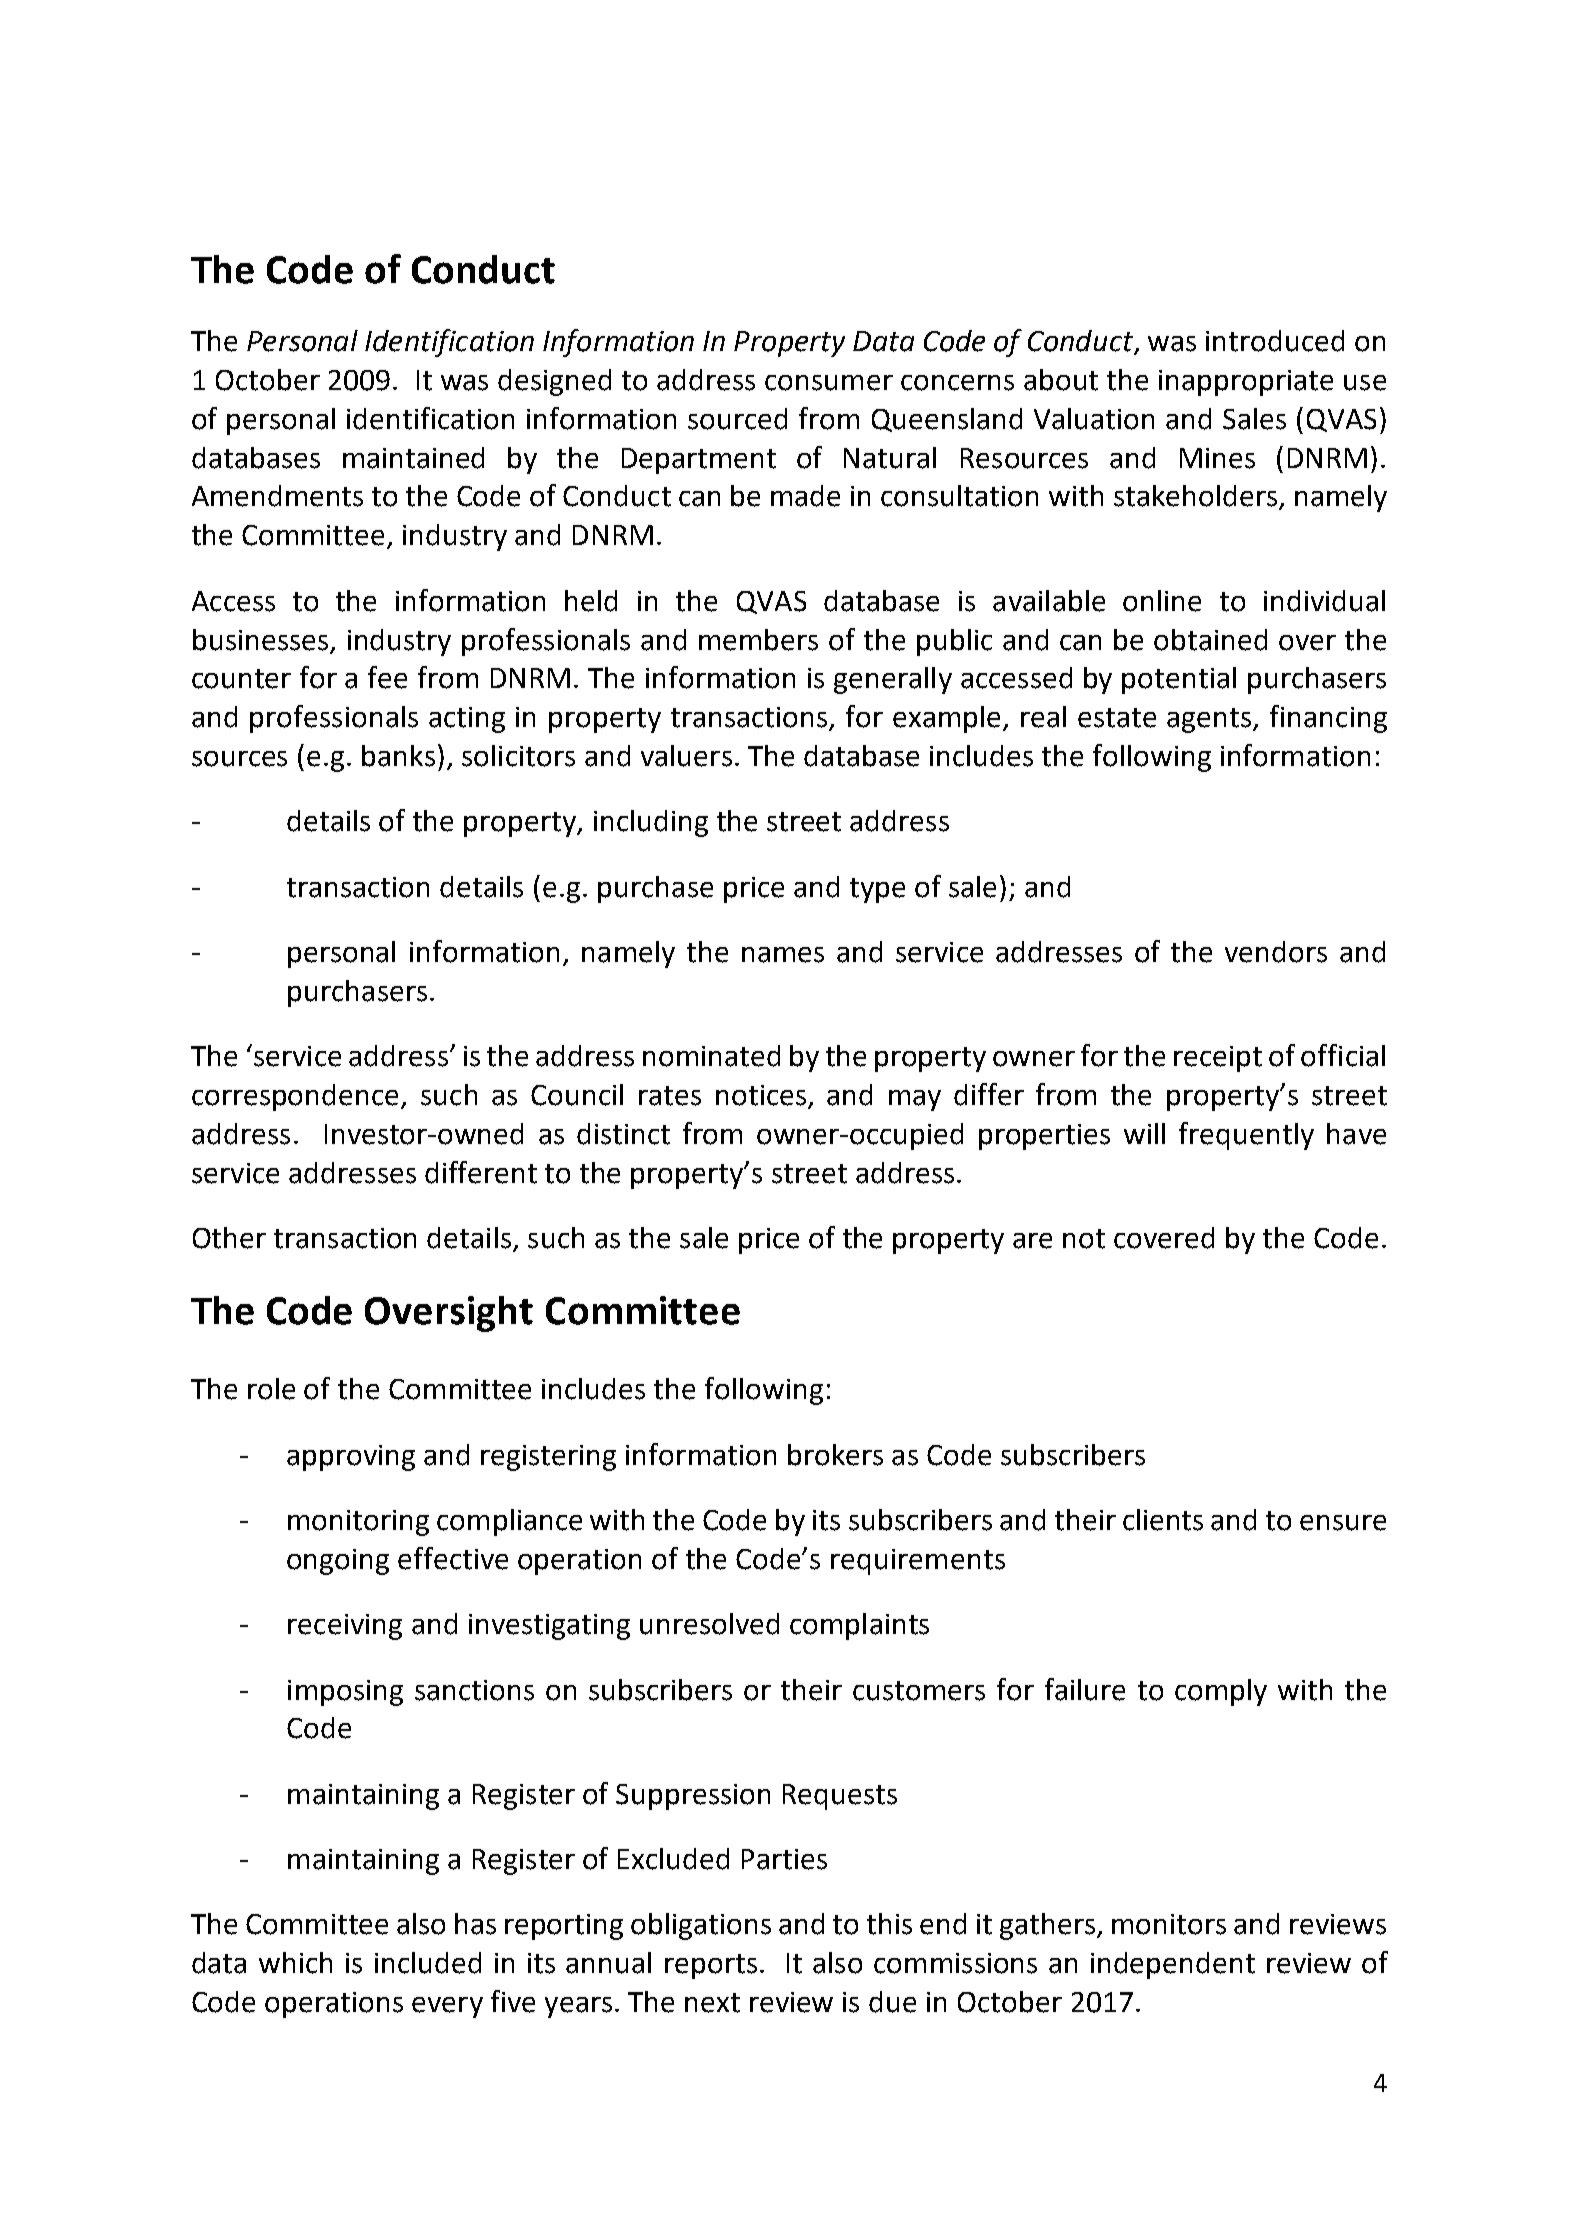 This image has width=1578, height=2232. What do you see at coordinates (783, 955) in the image?
I see `names` at bounding box center [783, 955].
